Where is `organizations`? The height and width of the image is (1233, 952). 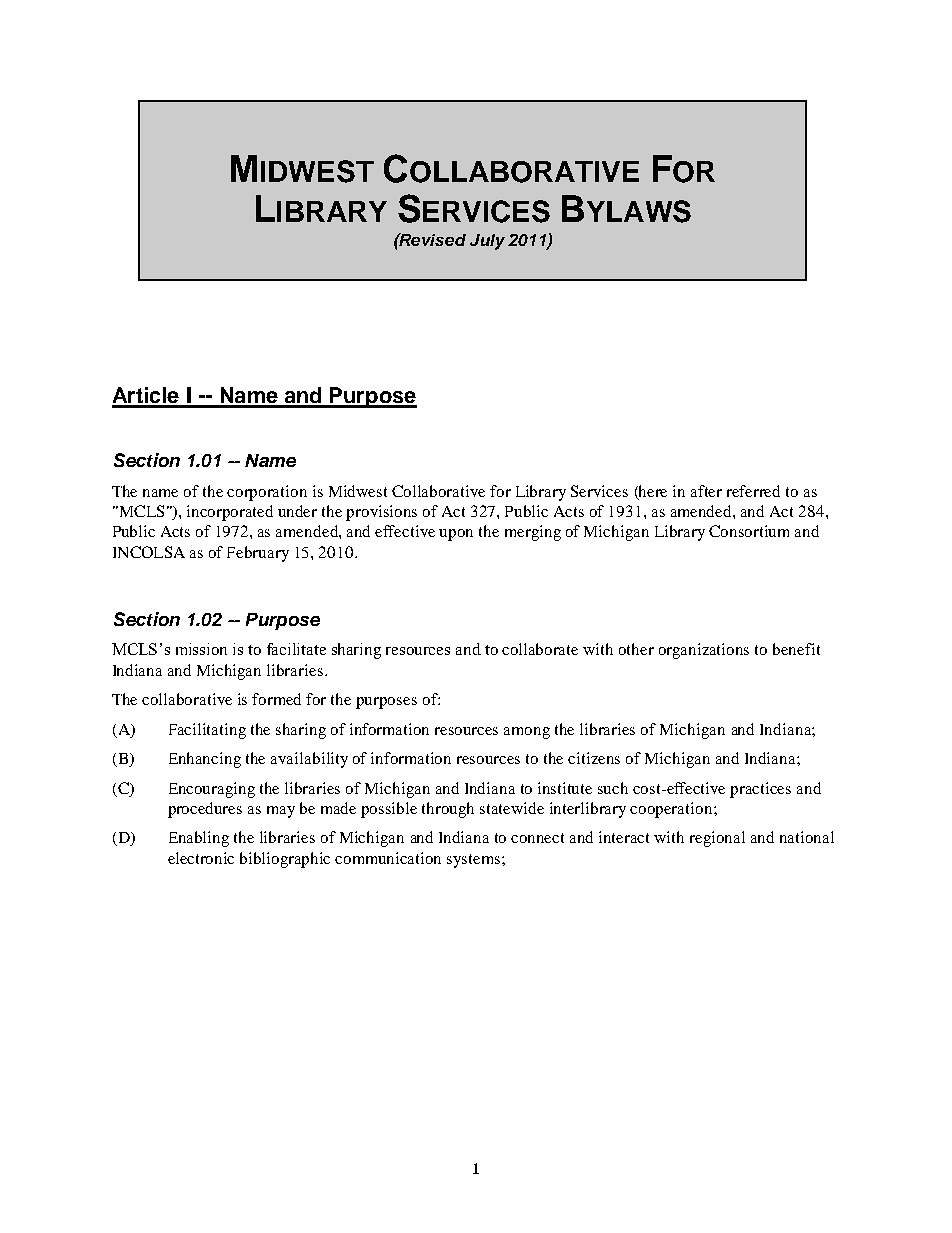
organizations is located at coordinates (704, 651).
